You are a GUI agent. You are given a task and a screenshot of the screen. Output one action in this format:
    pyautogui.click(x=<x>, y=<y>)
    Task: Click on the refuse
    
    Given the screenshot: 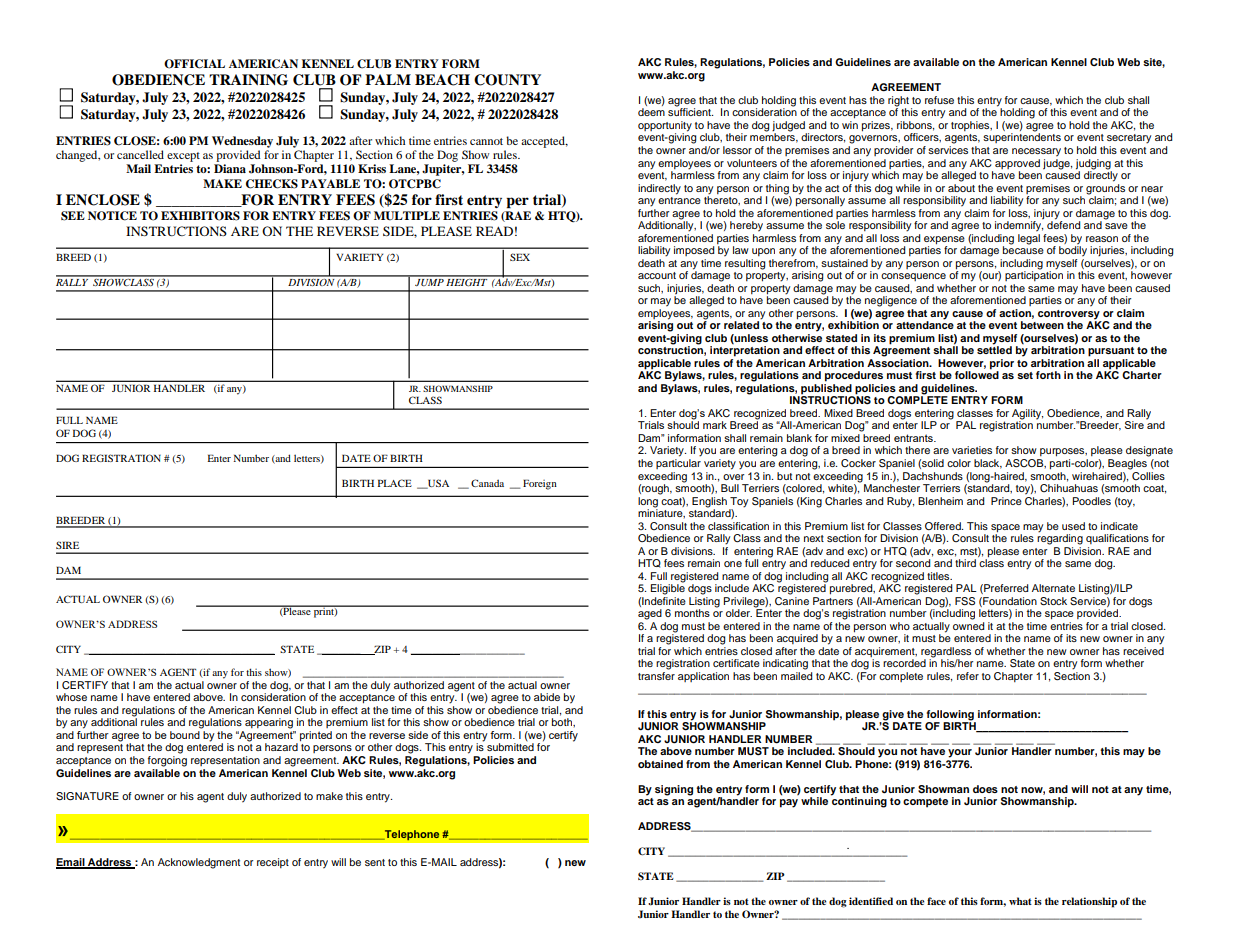 What is the action you would take?
    pyautogui.click(x=939, y=100)
